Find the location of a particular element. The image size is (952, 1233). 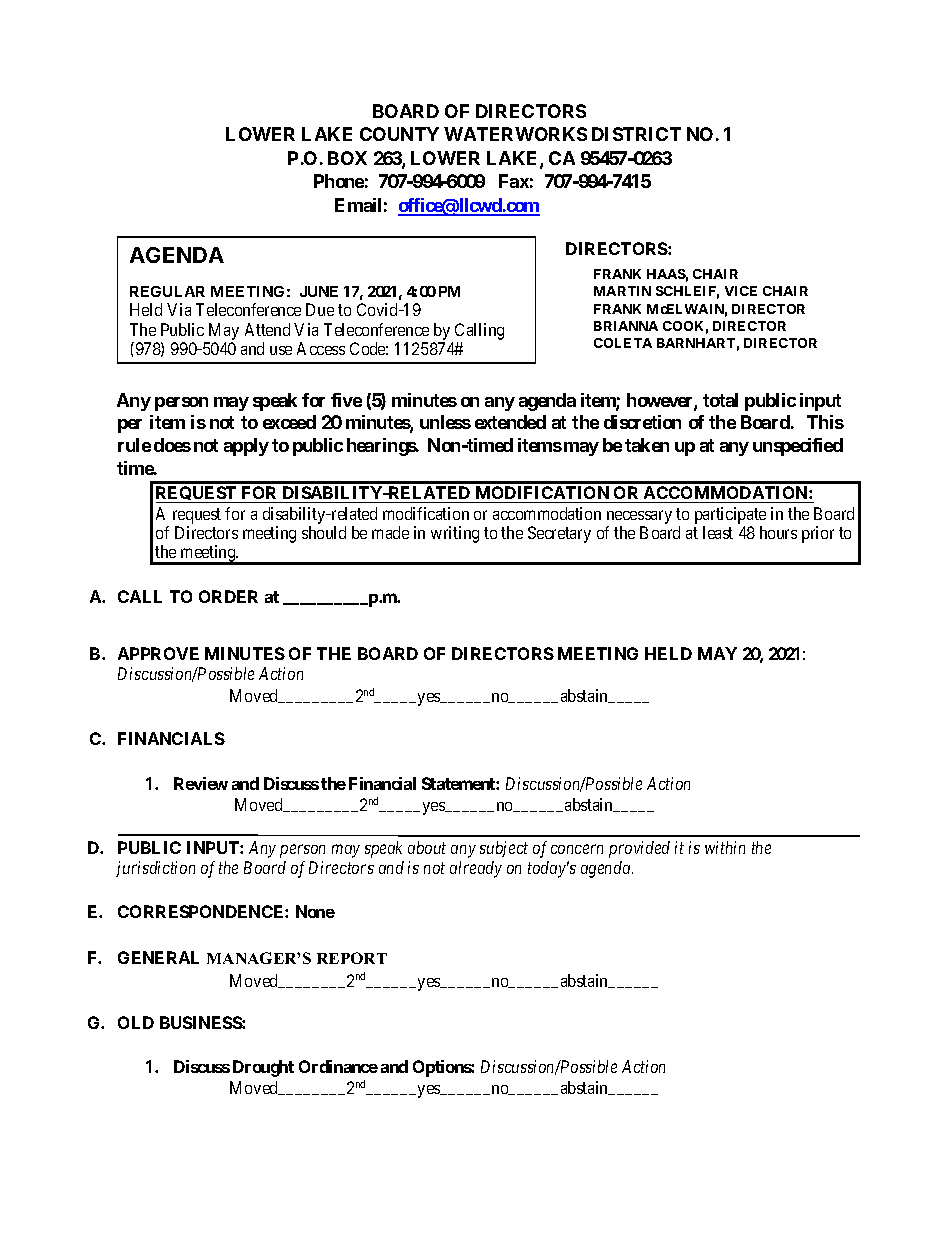

WATERWORKS is located at coordinates (515, 134).
